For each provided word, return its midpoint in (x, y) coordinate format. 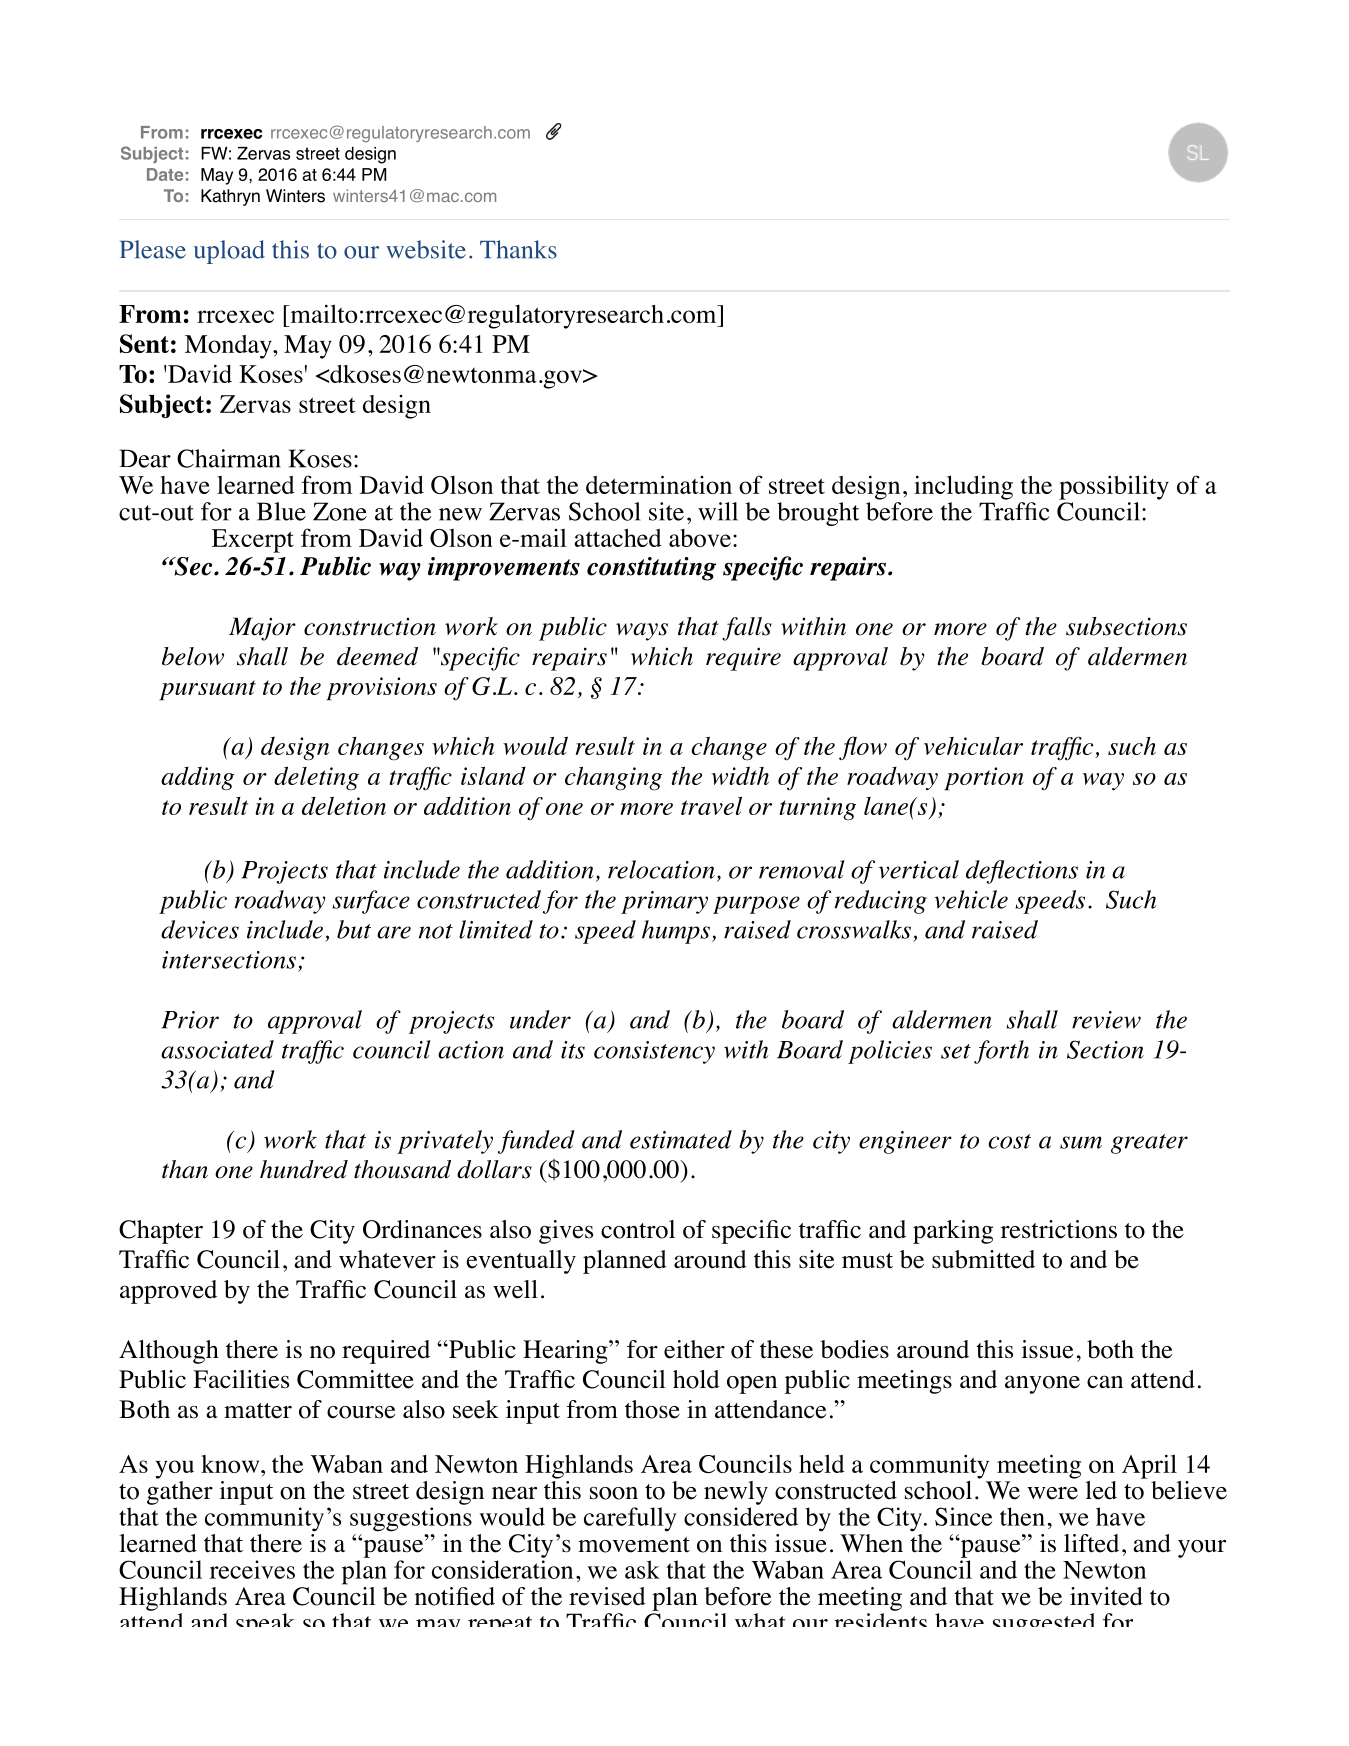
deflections (1022, 872)
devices (200, 929)
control (638, 1229)
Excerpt (253, 541)
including (963, 487)
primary (664, 902)
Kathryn (230, 197)
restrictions (1059, 1229)
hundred (304, 1169)
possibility (1114, 487)
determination (659, 484)
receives (252, 1569)
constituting (651, 569)
